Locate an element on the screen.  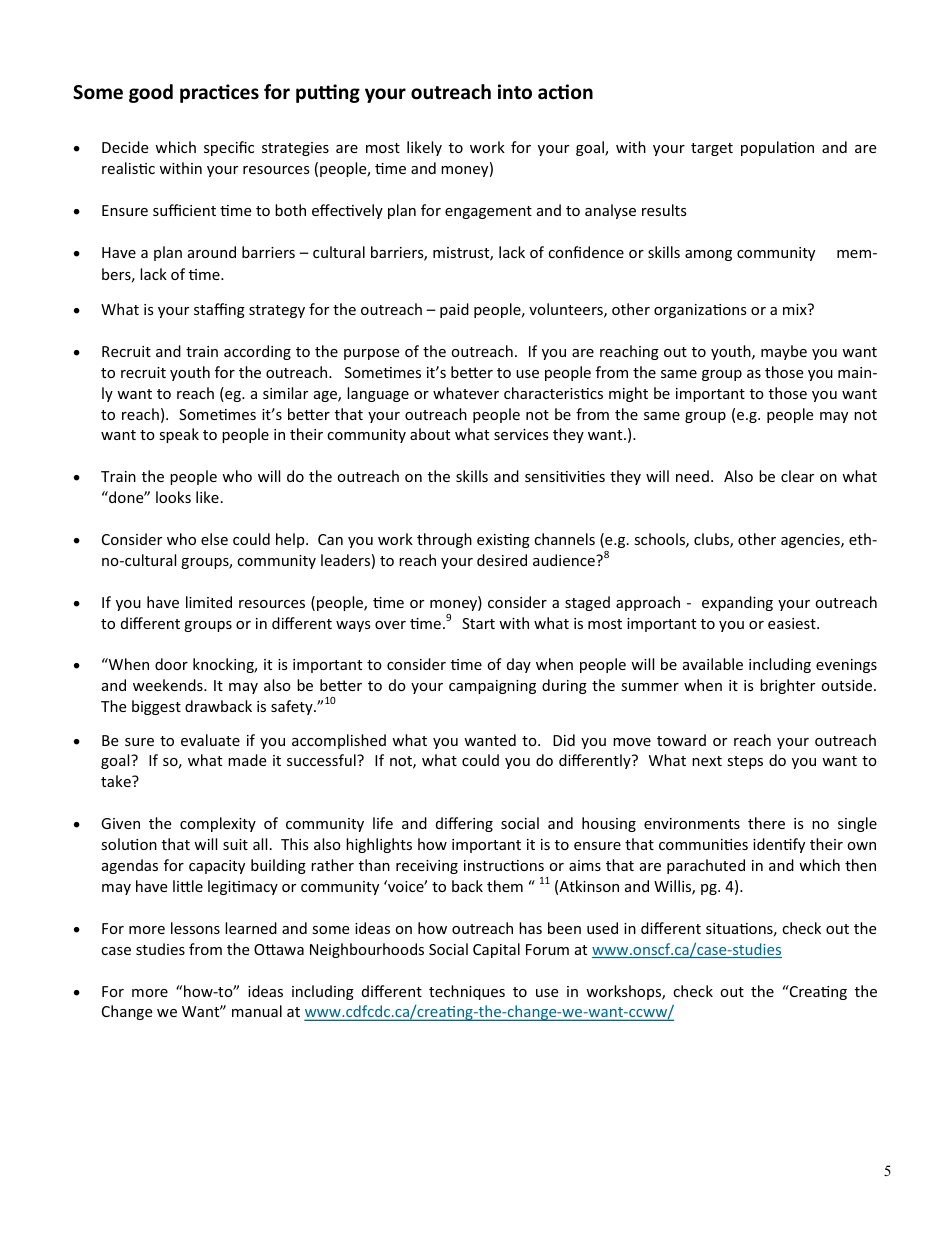
maybe is located at coordinates (784, 352).
